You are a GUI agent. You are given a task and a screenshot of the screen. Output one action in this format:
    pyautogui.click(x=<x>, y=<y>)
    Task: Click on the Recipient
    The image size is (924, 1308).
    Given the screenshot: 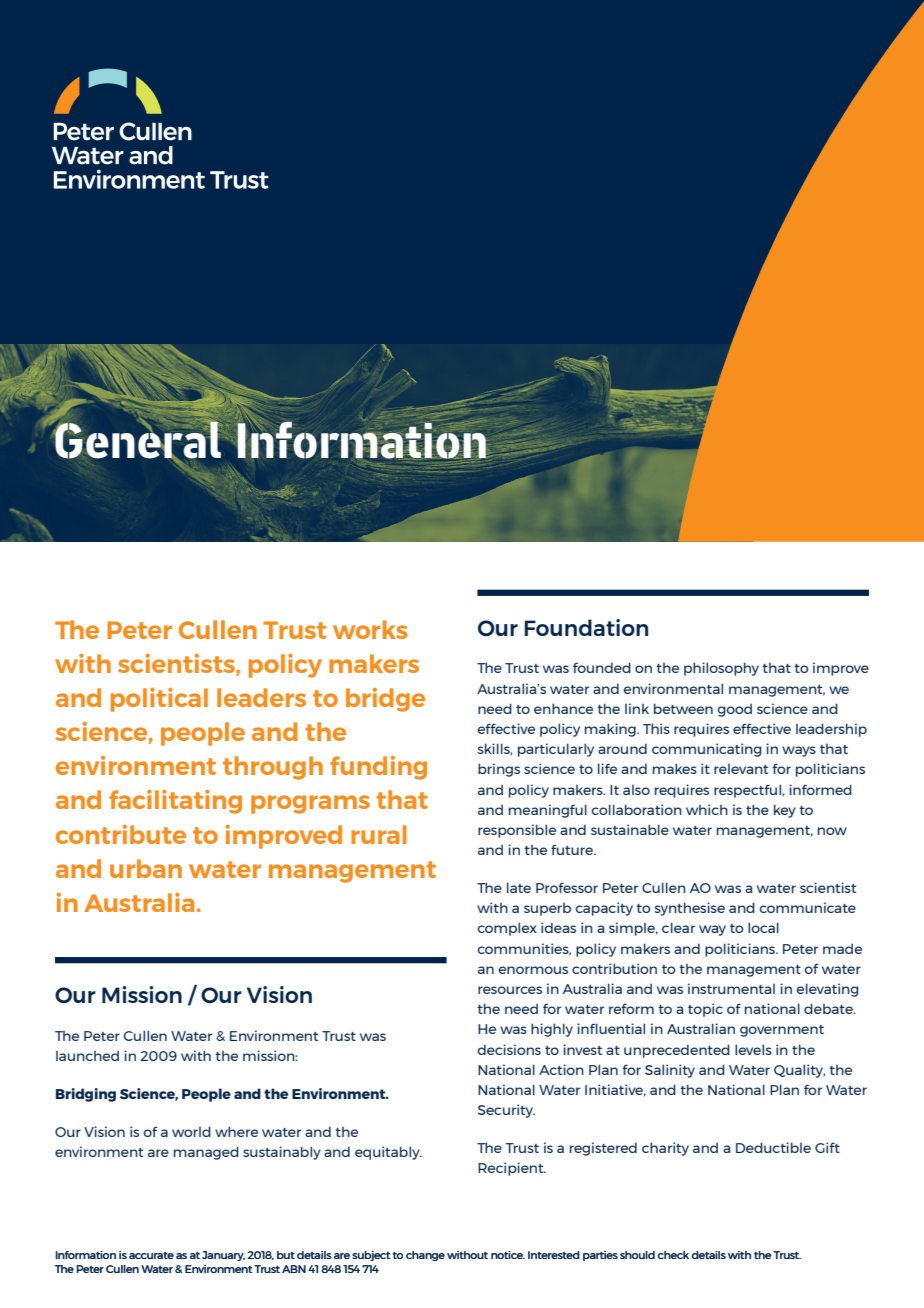 What is the action you would take?
    pyautogui.click(x=512, y=1169)
